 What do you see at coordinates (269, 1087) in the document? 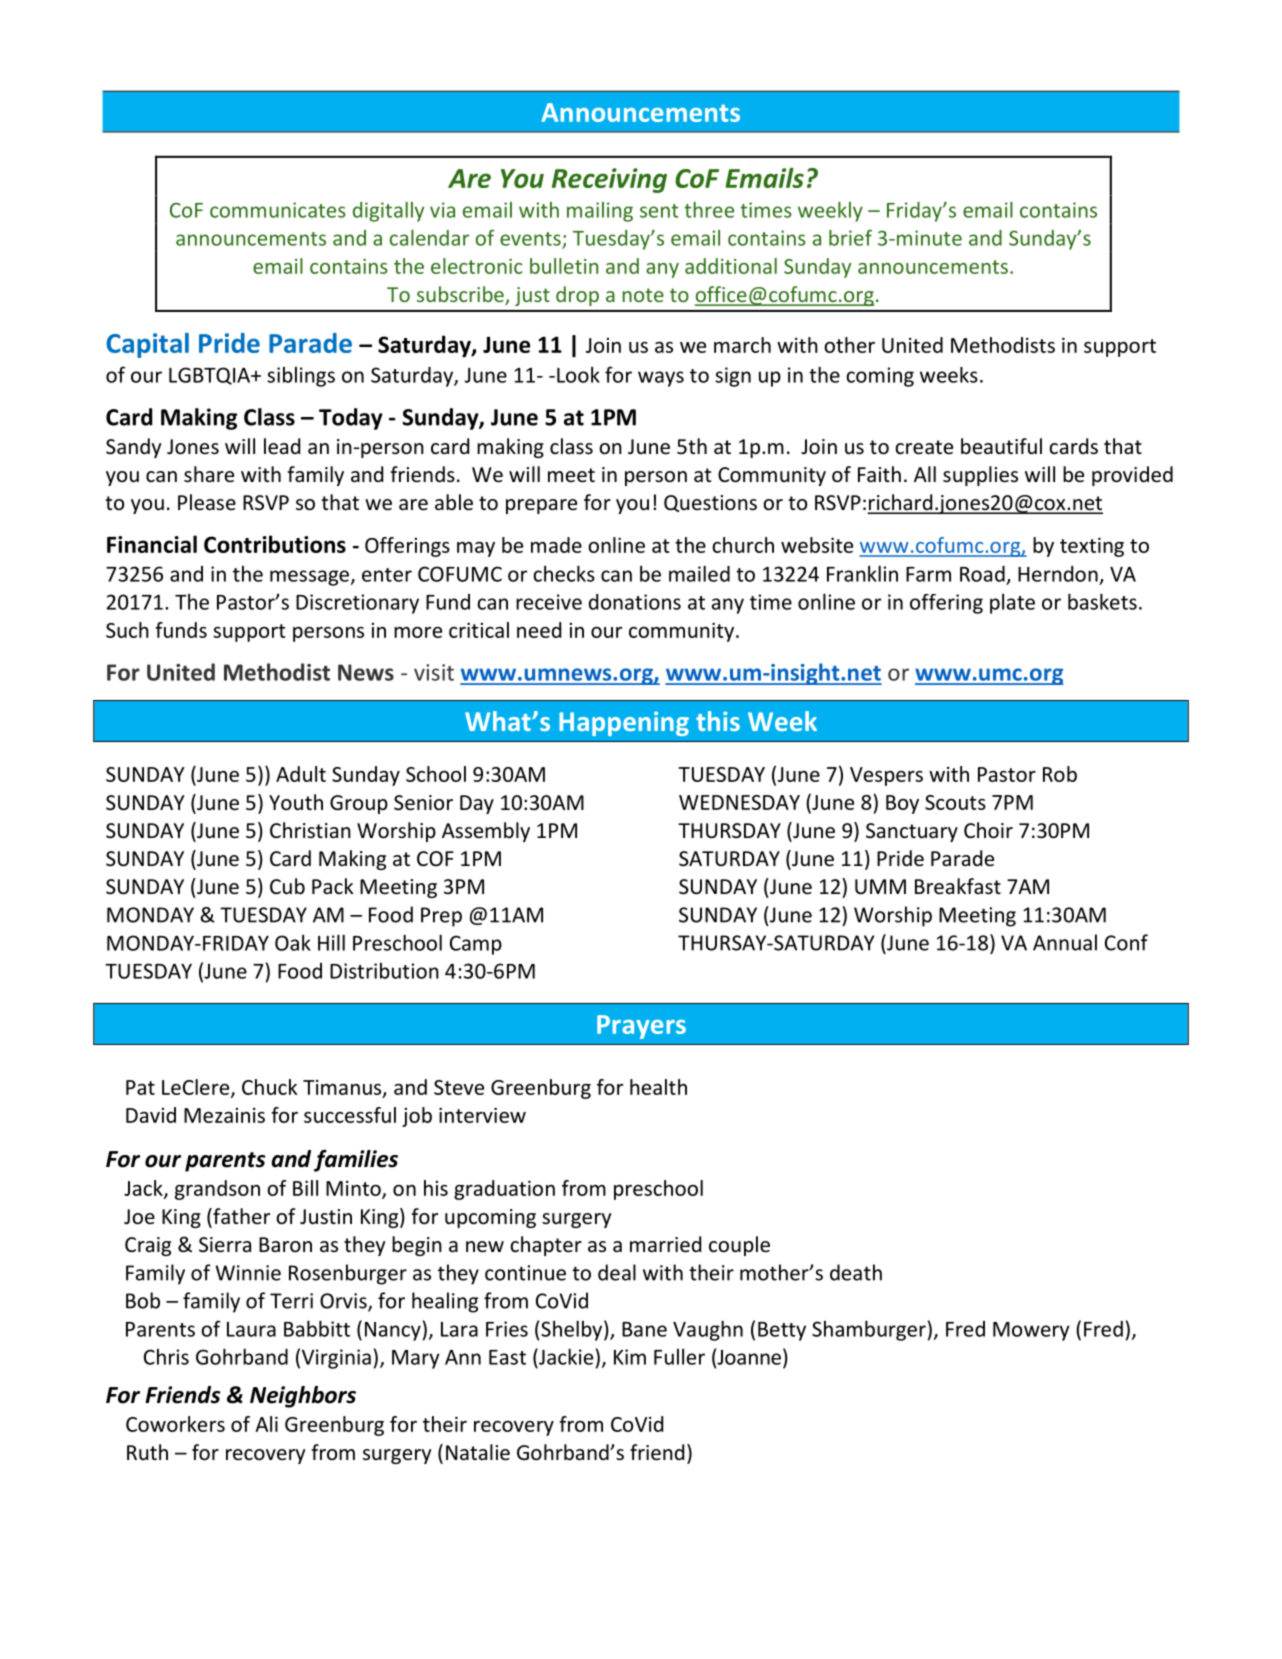
I see `Chuck` at bounding box center [269, 1087].
